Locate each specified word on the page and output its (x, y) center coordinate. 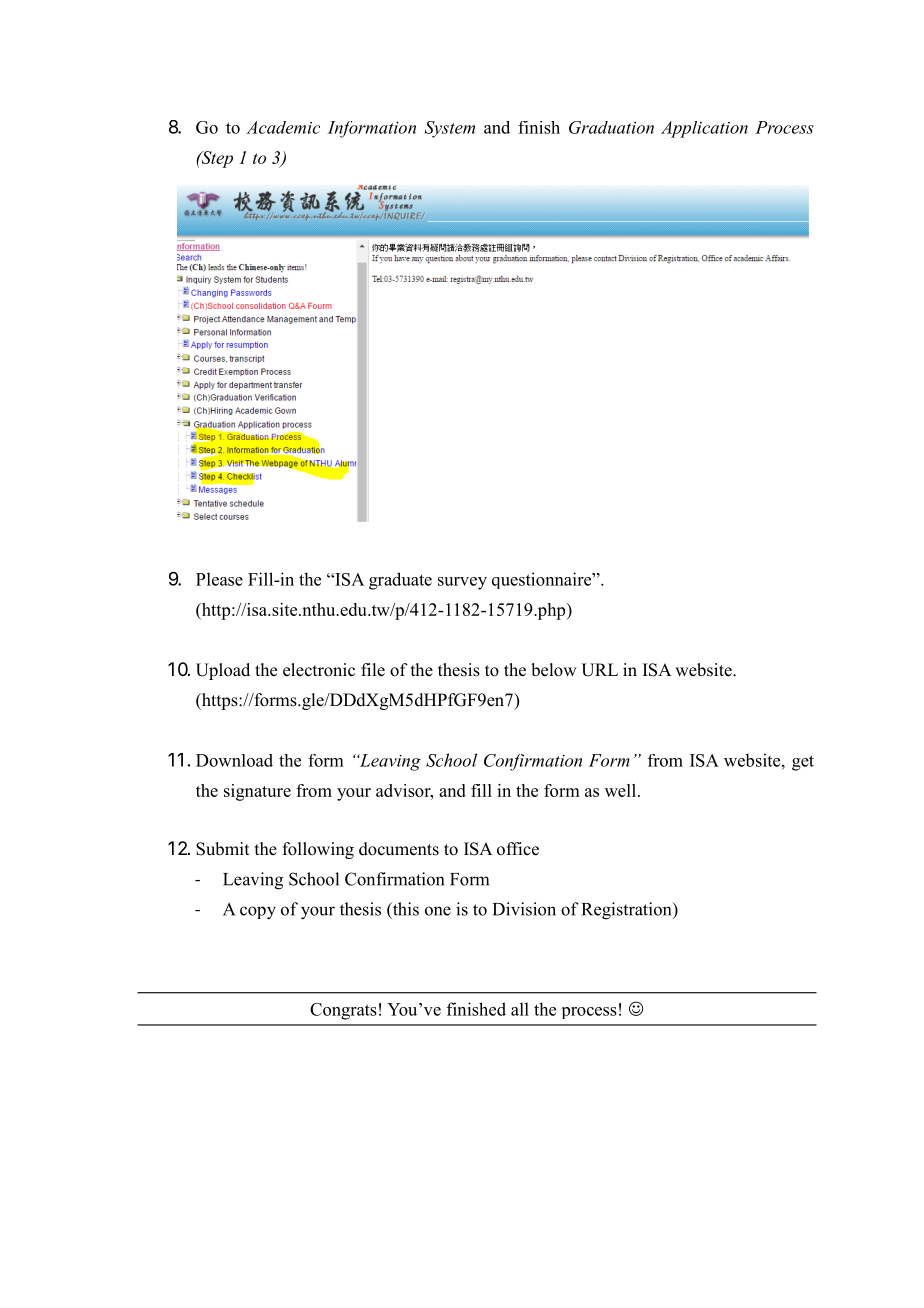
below (553, 670)
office (518, 849)
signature (257, 792)
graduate (400, 581)
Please (219, 579)
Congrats (343, 1011)
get (803, 763)
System (449, 129)
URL (599, 670)
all (520, 1009)
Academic (283, 127)
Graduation (611, 127)
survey (462, 583)
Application (704, 129)
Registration (628, 911)
